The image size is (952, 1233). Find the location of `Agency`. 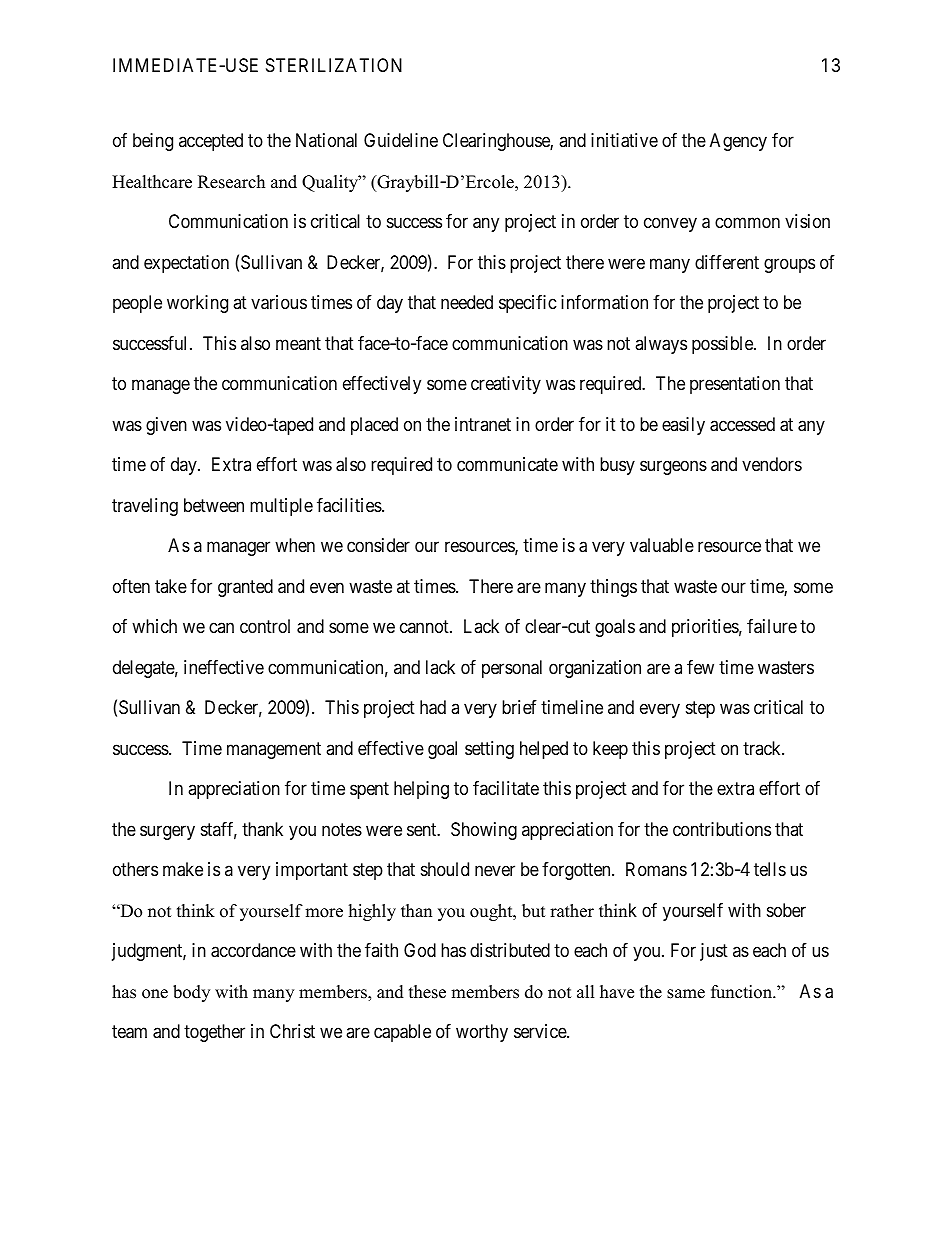

Agency is located at coordinates (738, 142).
